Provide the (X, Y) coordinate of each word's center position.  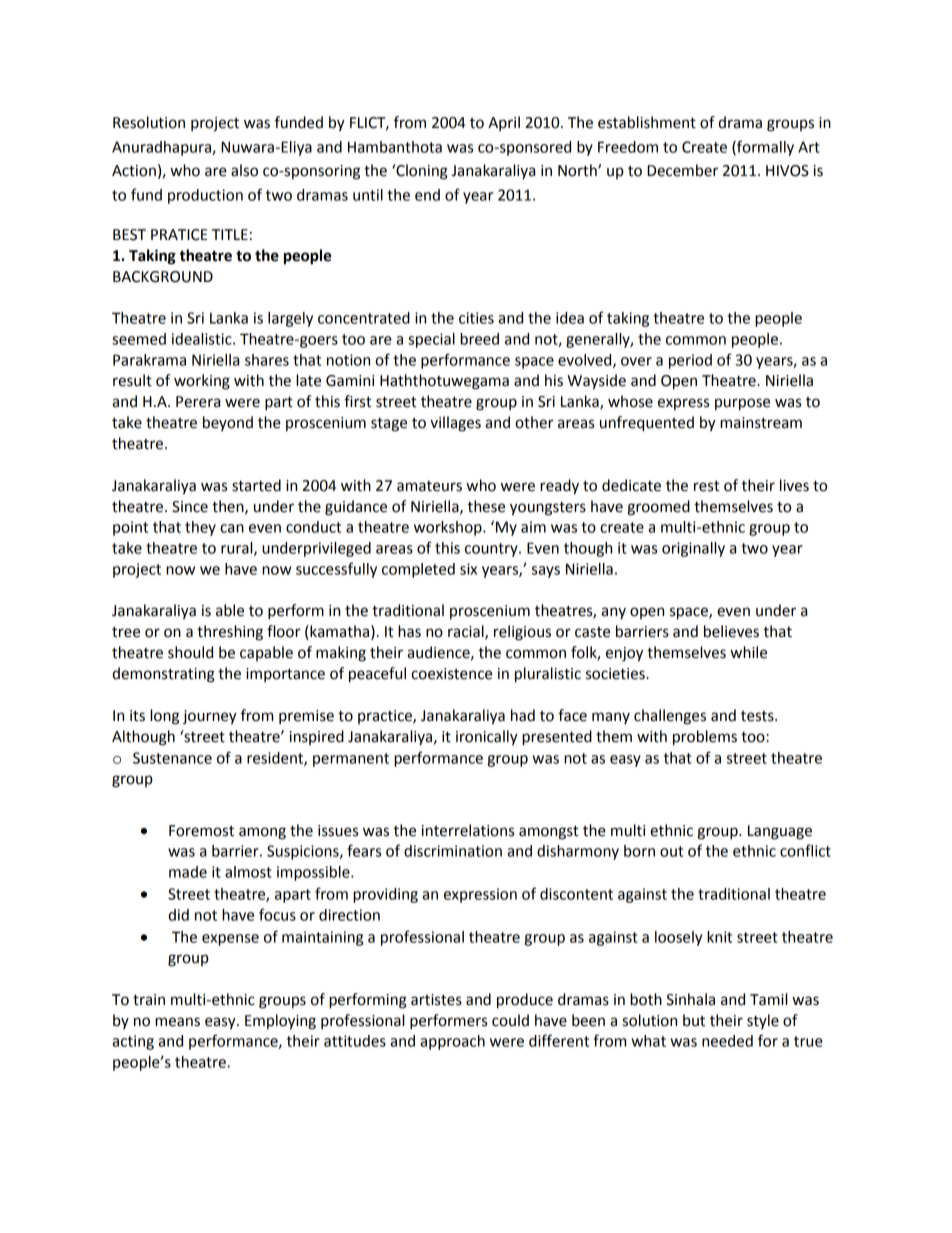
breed (479, 339)
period (690, 361)
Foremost (201, 831)
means (177, 1022)
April (504, 123)
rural (238, 549)
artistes (436, 1000)
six (468, 569)
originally (693, 549)
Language (780, 832)
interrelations (468, 830)
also (244, 170)
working (202, 382)
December (682, 170)
